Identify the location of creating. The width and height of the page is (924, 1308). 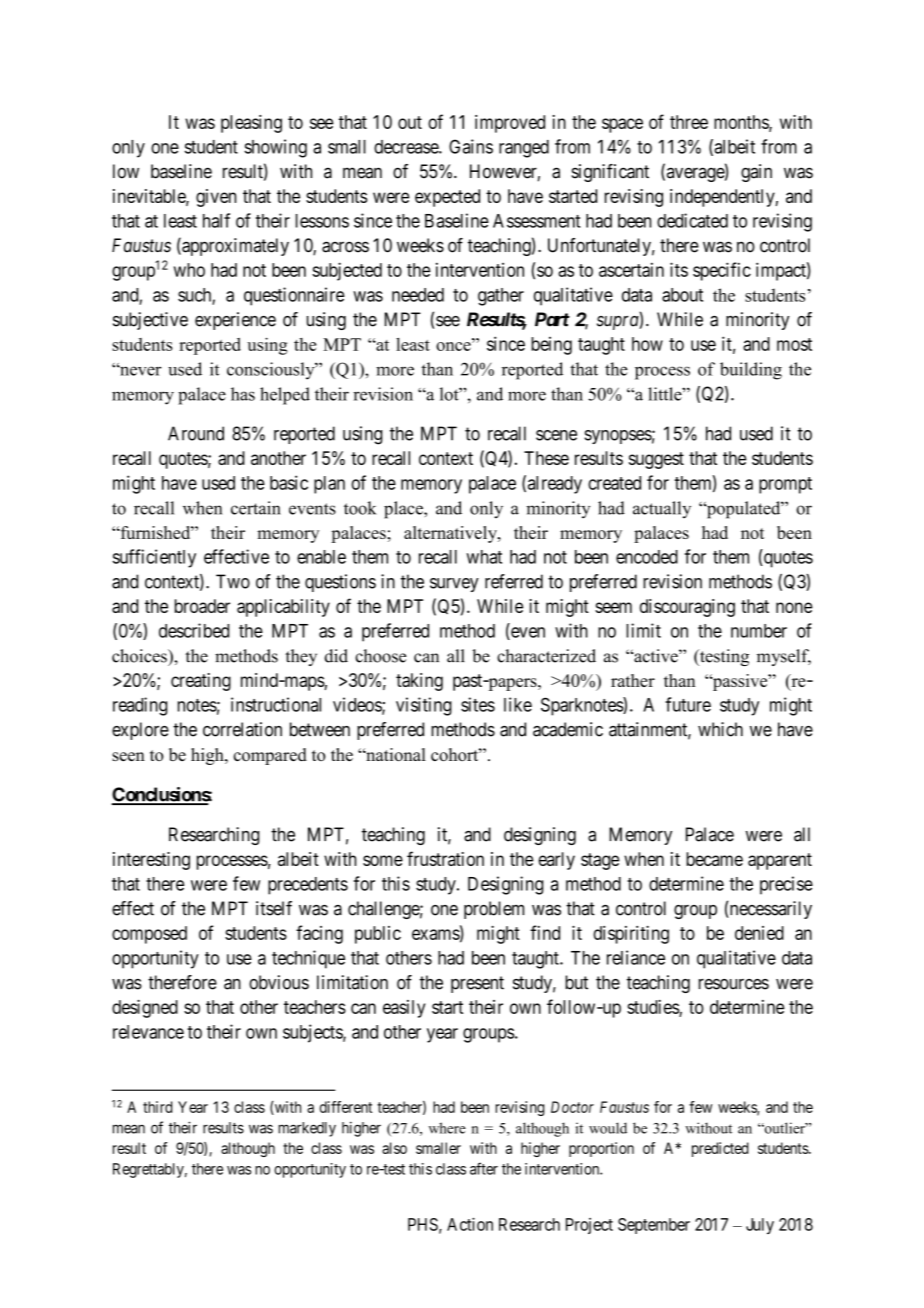
(201, 682).
